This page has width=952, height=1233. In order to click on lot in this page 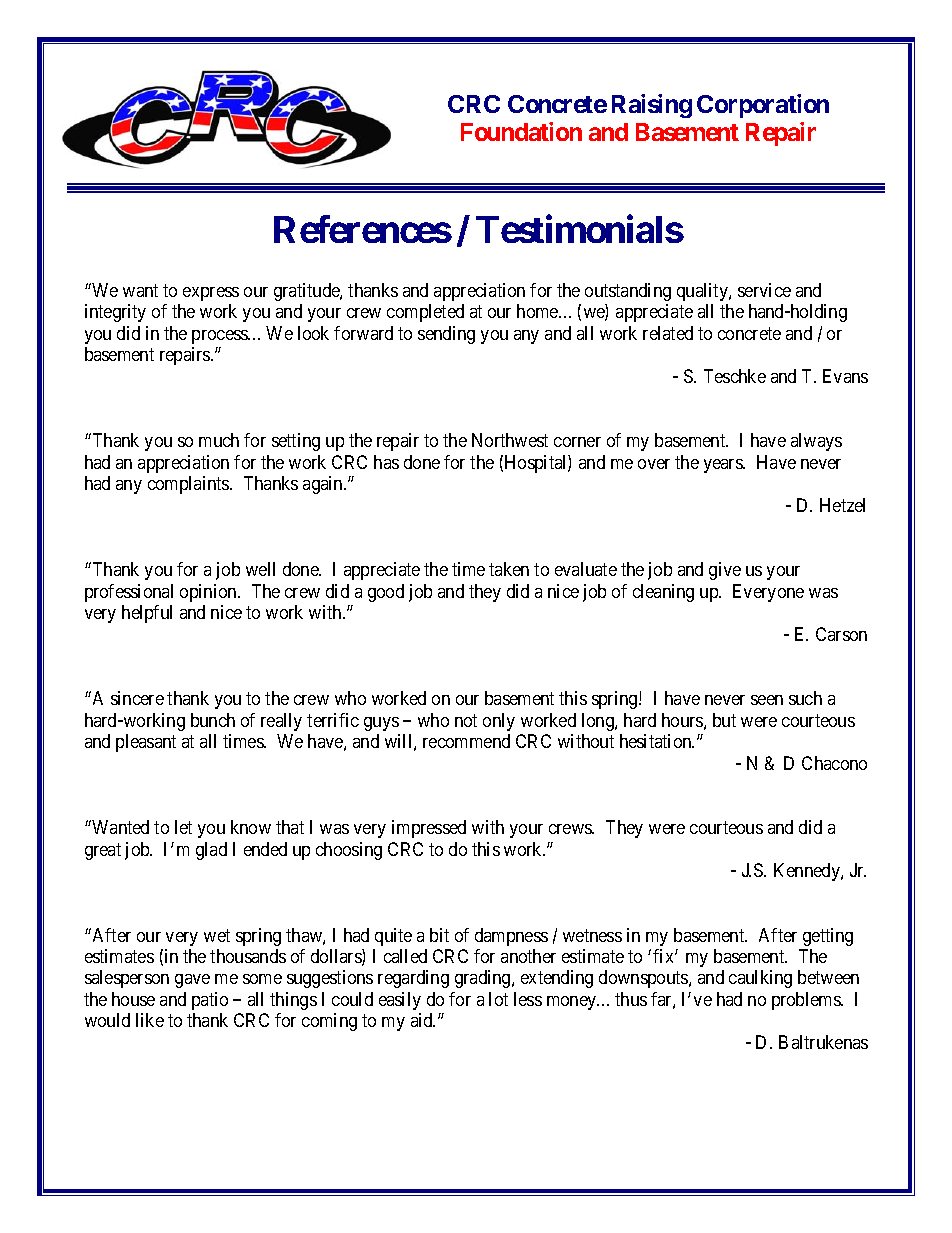, I will do `click(498, 999)`.
